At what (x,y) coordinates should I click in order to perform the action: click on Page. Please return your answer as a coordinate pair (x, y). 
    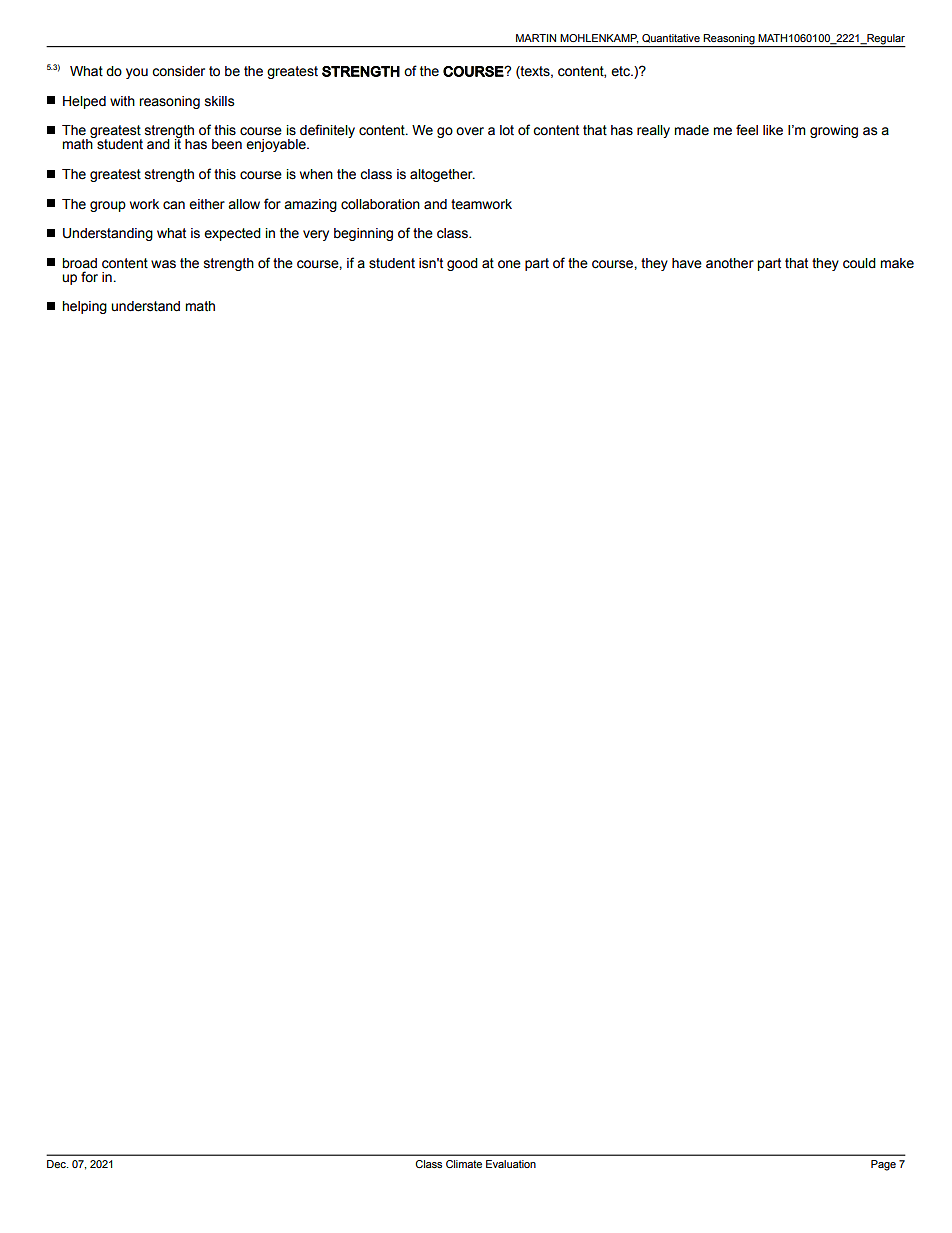
    Looking at the image, I should click on (883, 1165).
